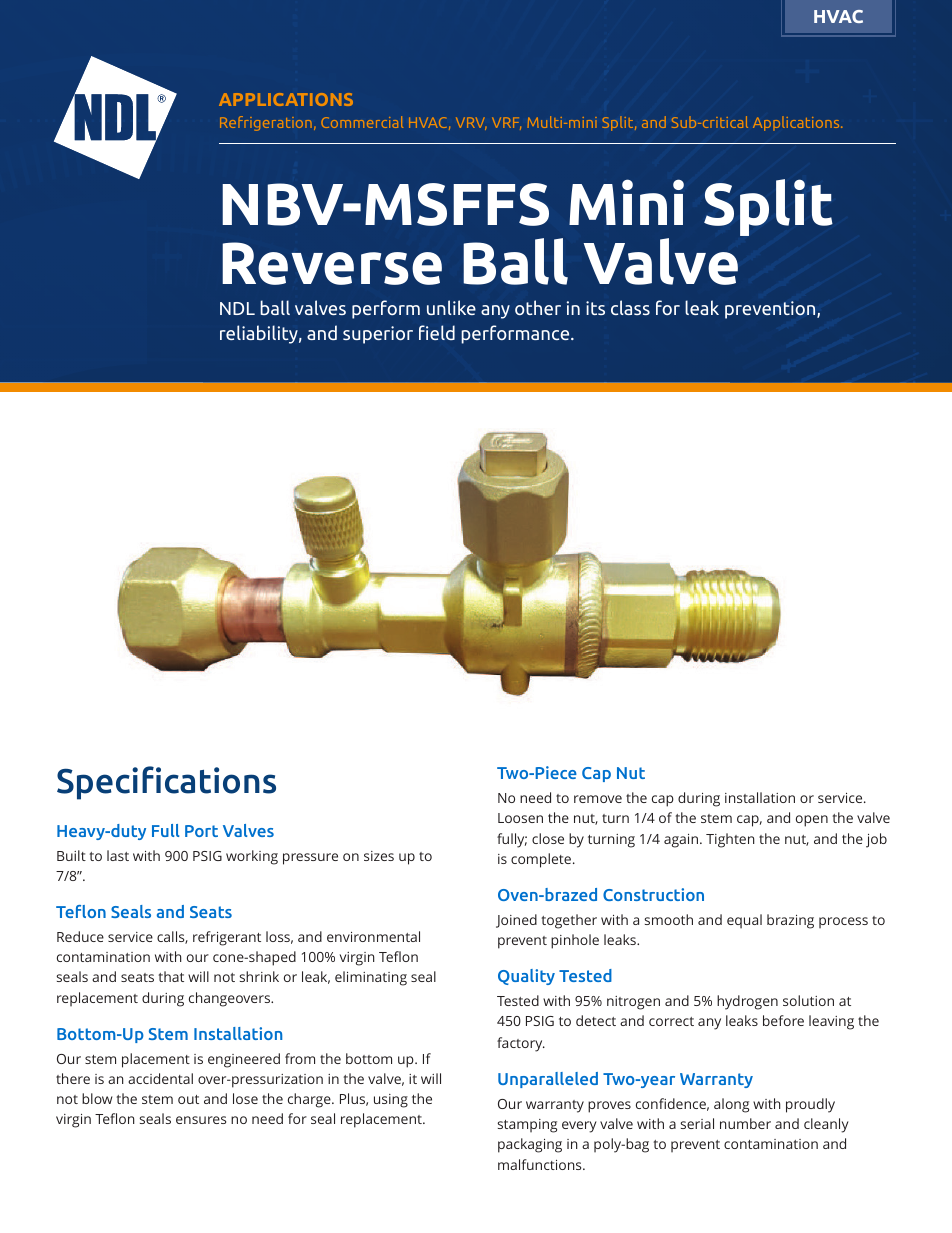  Describe the element at coordinates (745, 1123) in the image. I see `number` at that location.
